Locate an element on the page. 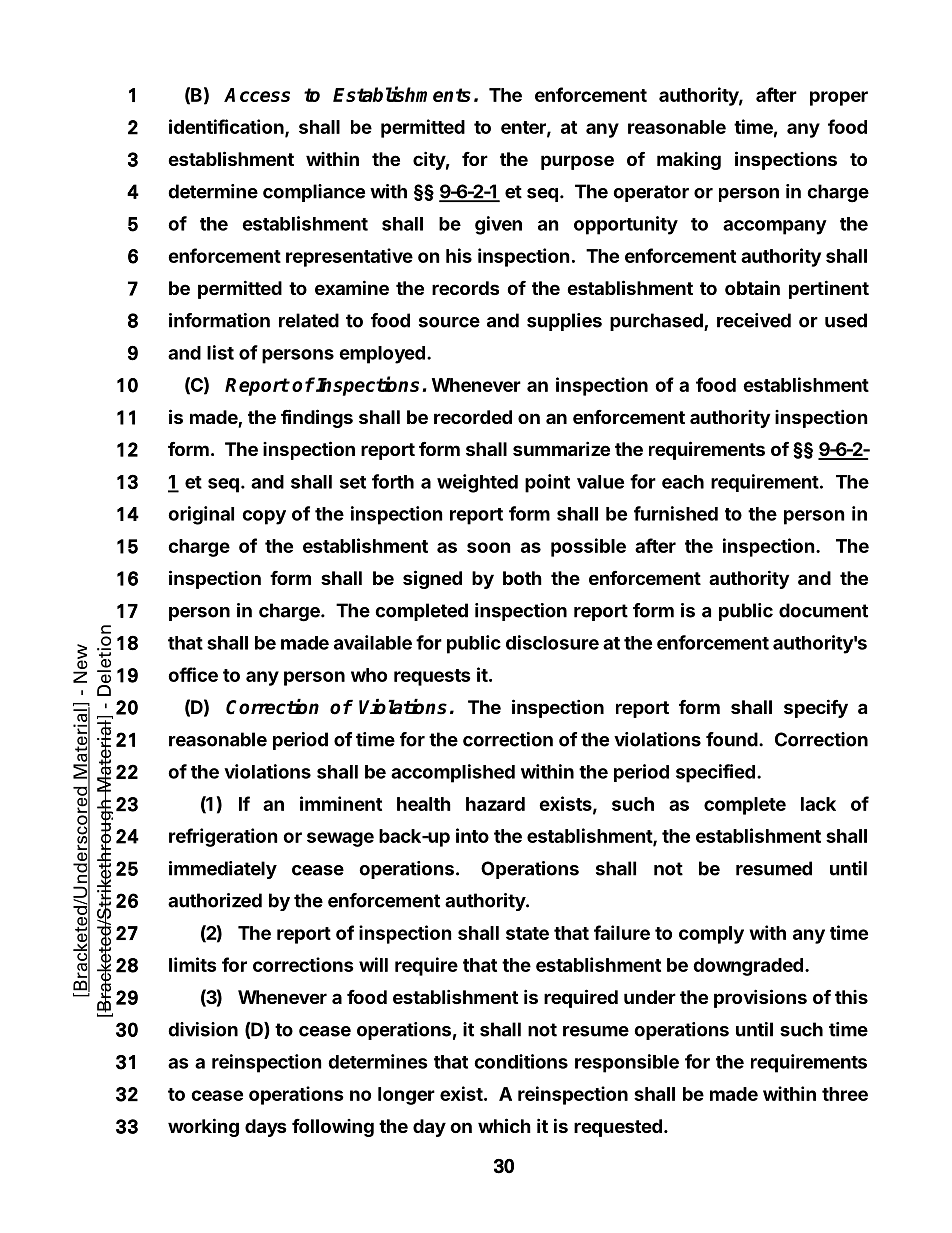 This page has width=952, height=1233. available is located at coordinates (373, 642).
